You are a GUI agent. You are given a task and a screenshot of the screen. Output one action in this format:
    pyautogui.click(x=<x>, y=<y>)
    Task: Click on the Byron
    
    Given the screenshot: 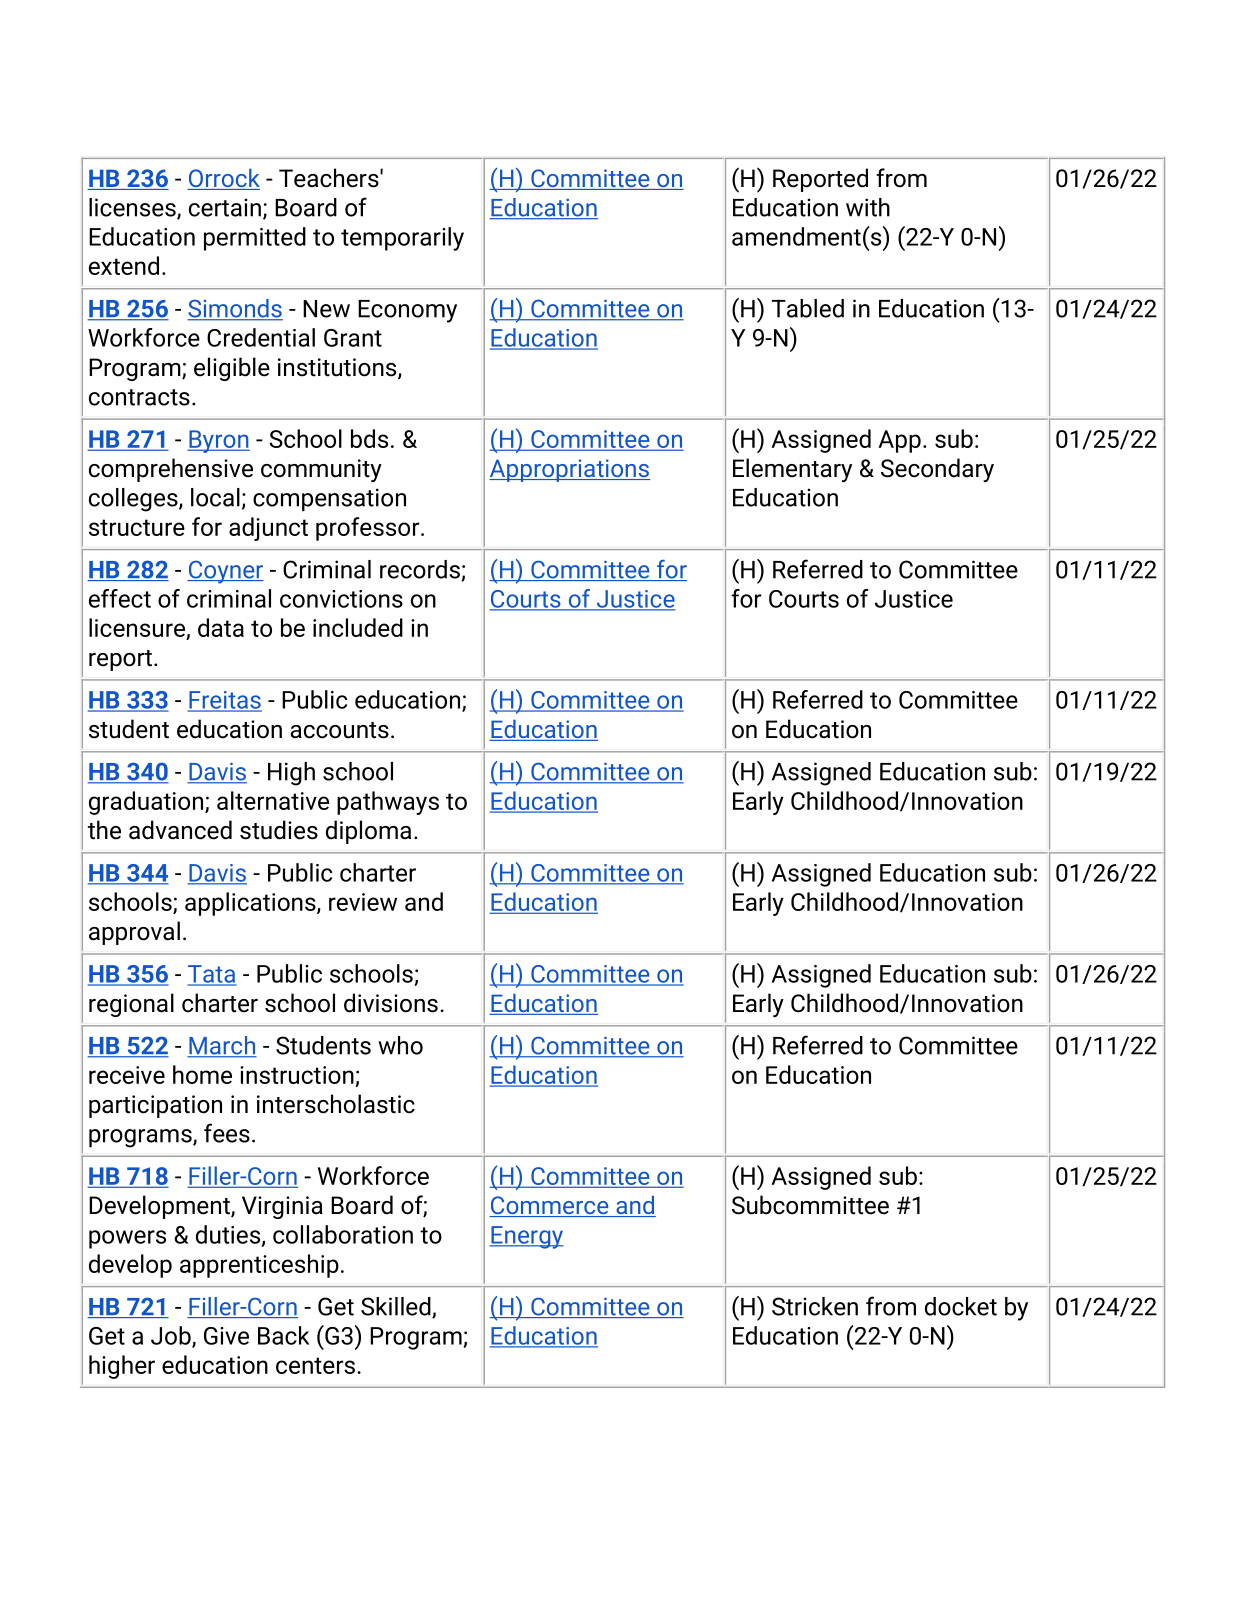 What is the action you would take?
    pyautogui.click(x=218, y=441)
